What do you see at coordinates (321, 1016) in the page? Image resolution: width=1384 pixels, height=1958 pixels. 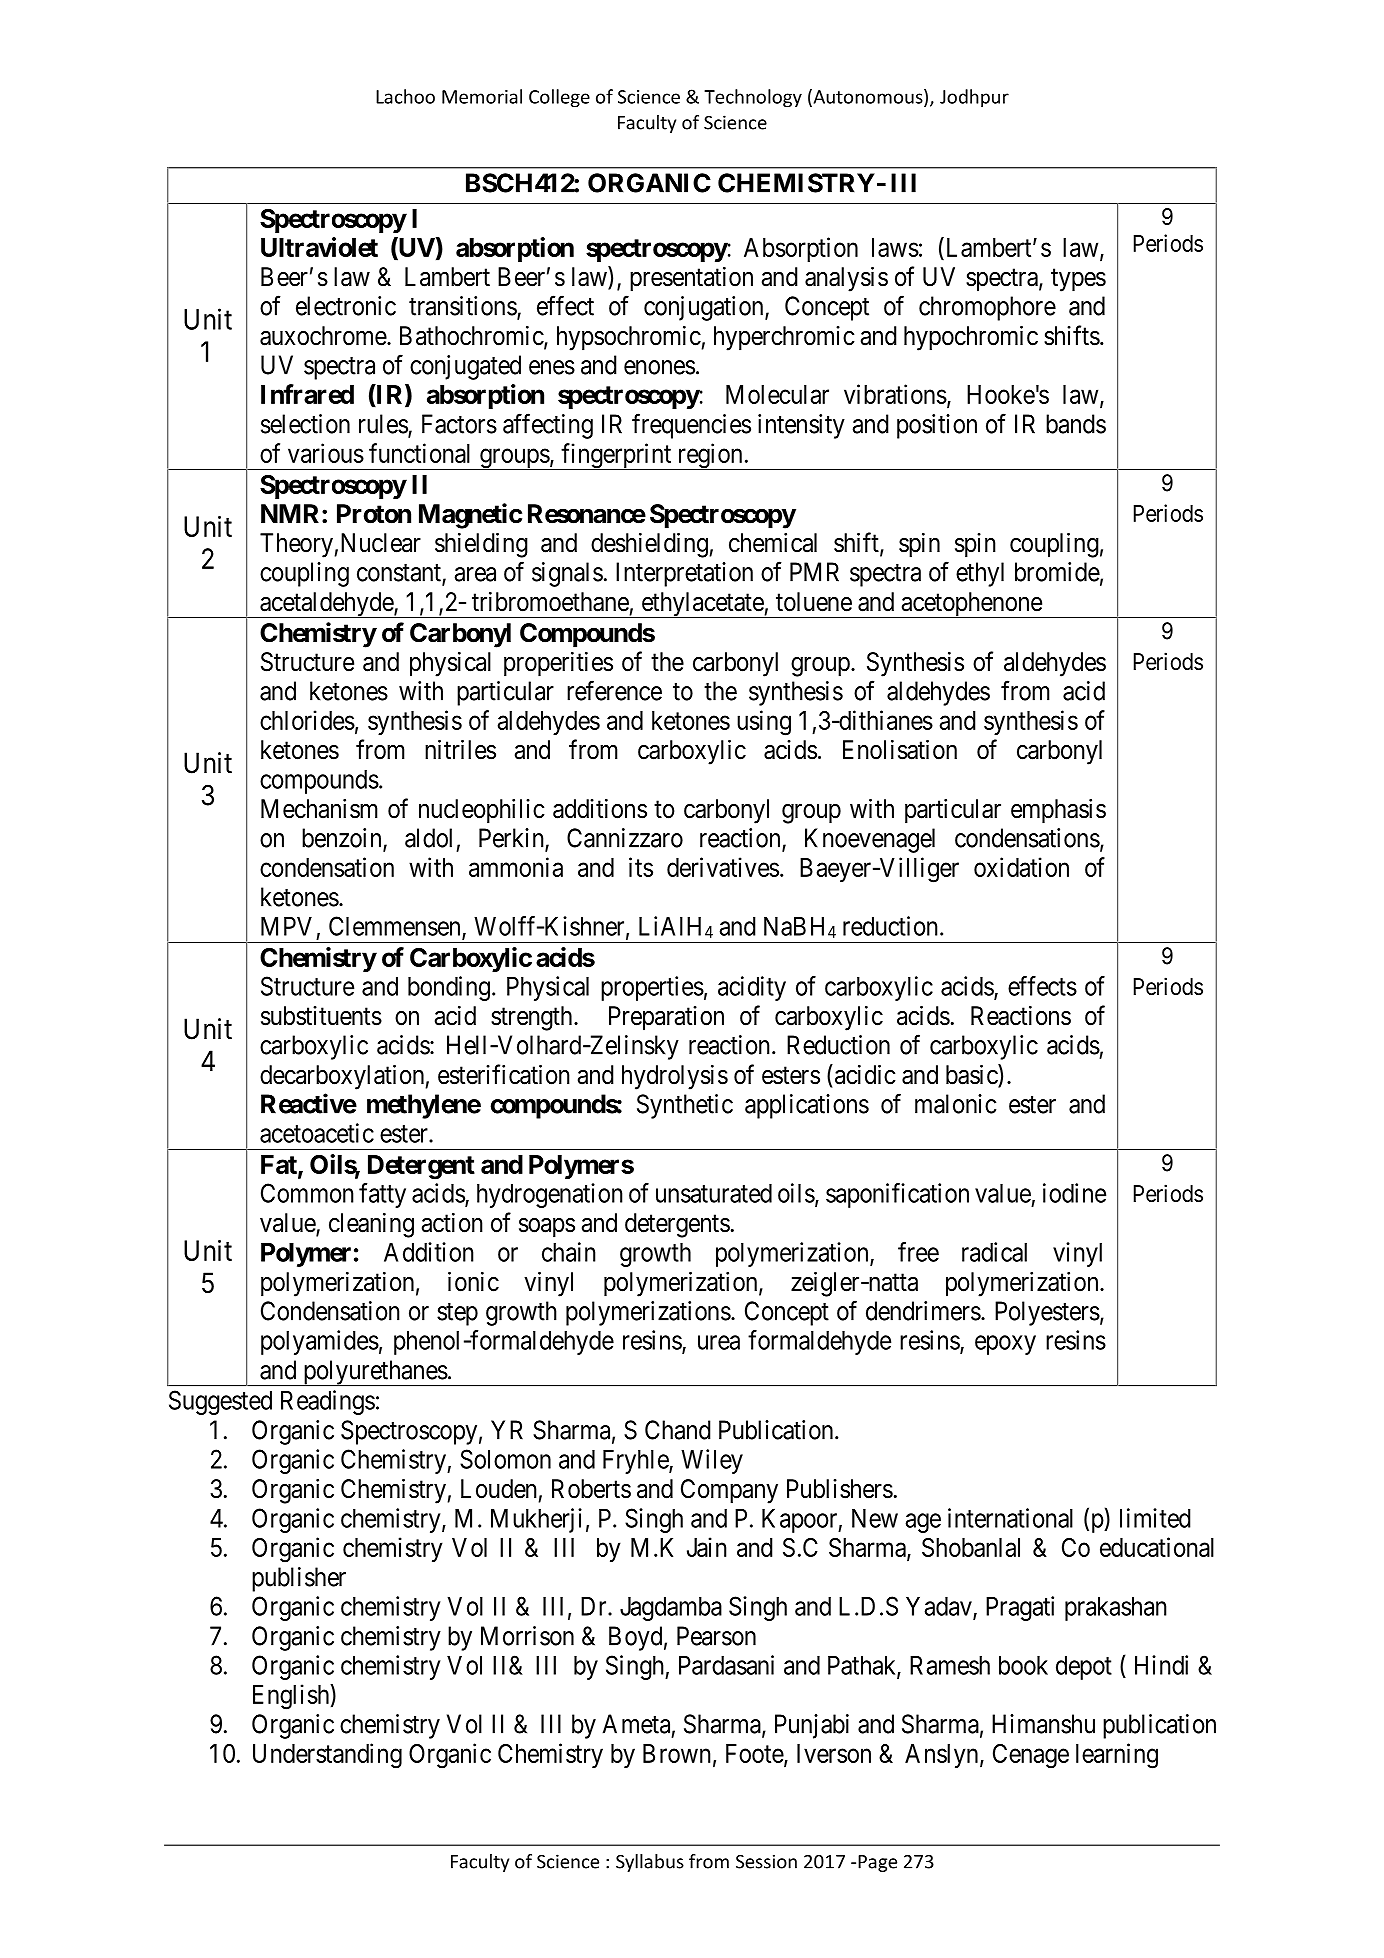 I see `substituents` at bounding box center [321, 1016].
